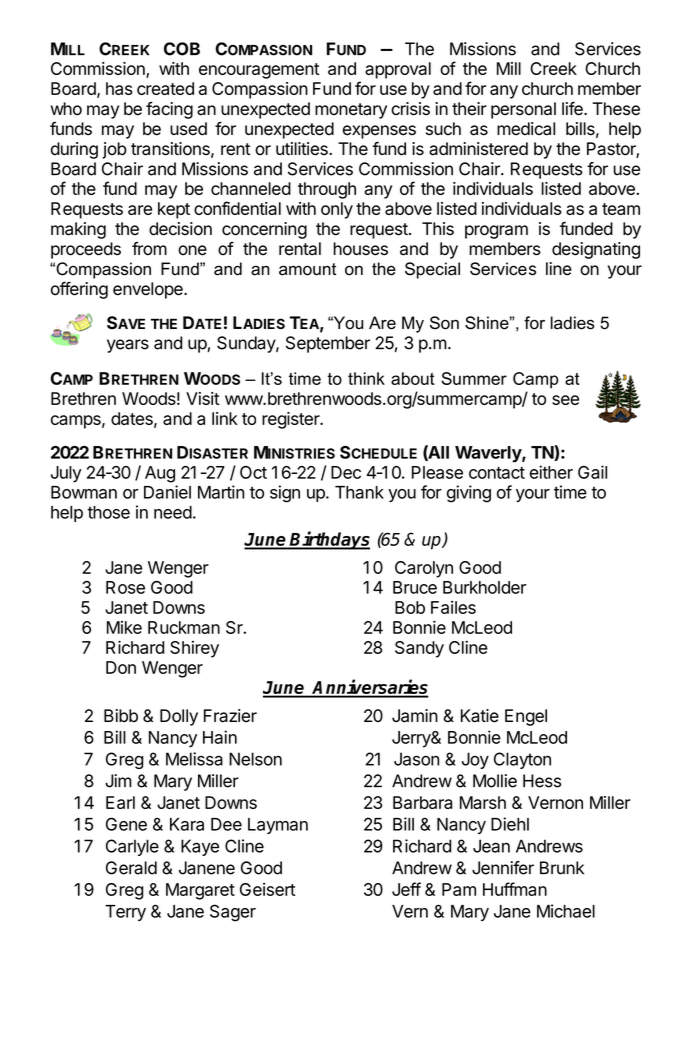 The width and height of the page is (688, 1064). Describe the element at coordinates (573, 108) in the page. I see `life` at that location.
